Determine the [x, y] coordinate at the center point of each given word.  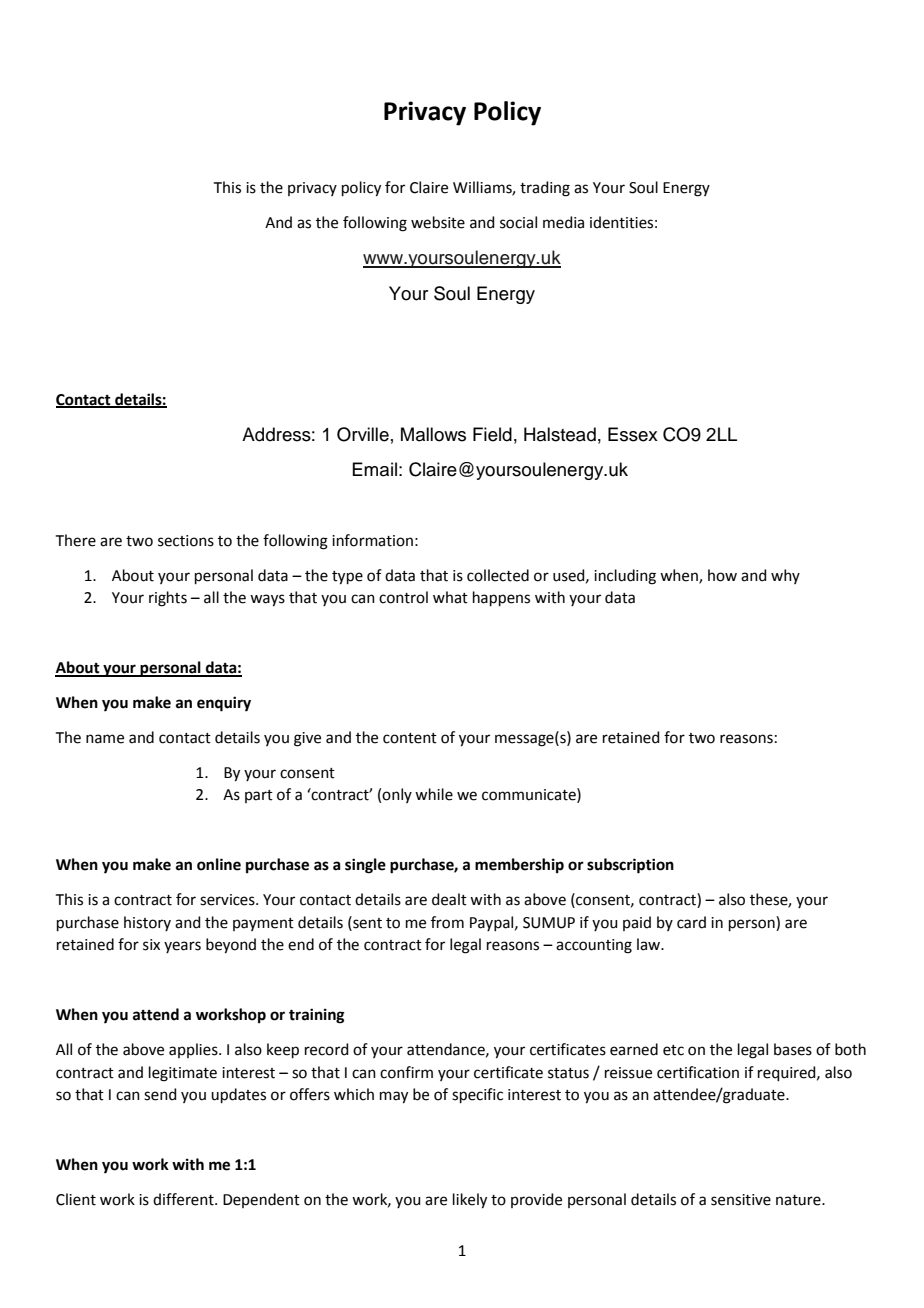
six [151, 945]
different [184, 1199]
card [691, 922]
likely [470, 1201]
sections [186, 541]
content [410, 738]
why [785, 576]
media [563, 222]
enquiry [224, 704]
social [518, 222]
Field [492, 434]
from [447, 922]
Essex [633, 434]
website [438, 222]
